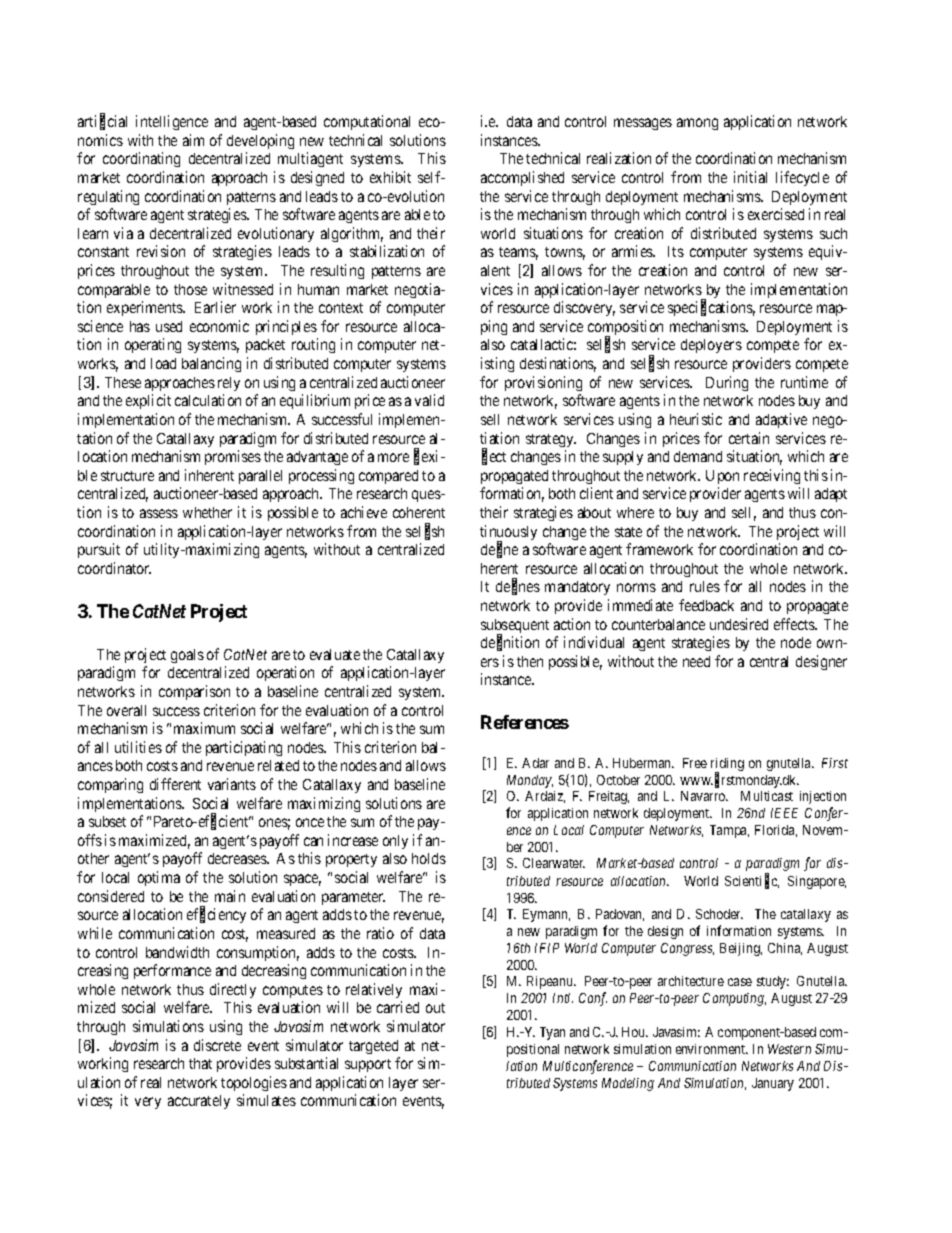 Image resolution: width=952 pixels, height=1233 pixels. I want to click on During, so click(727, 383).
